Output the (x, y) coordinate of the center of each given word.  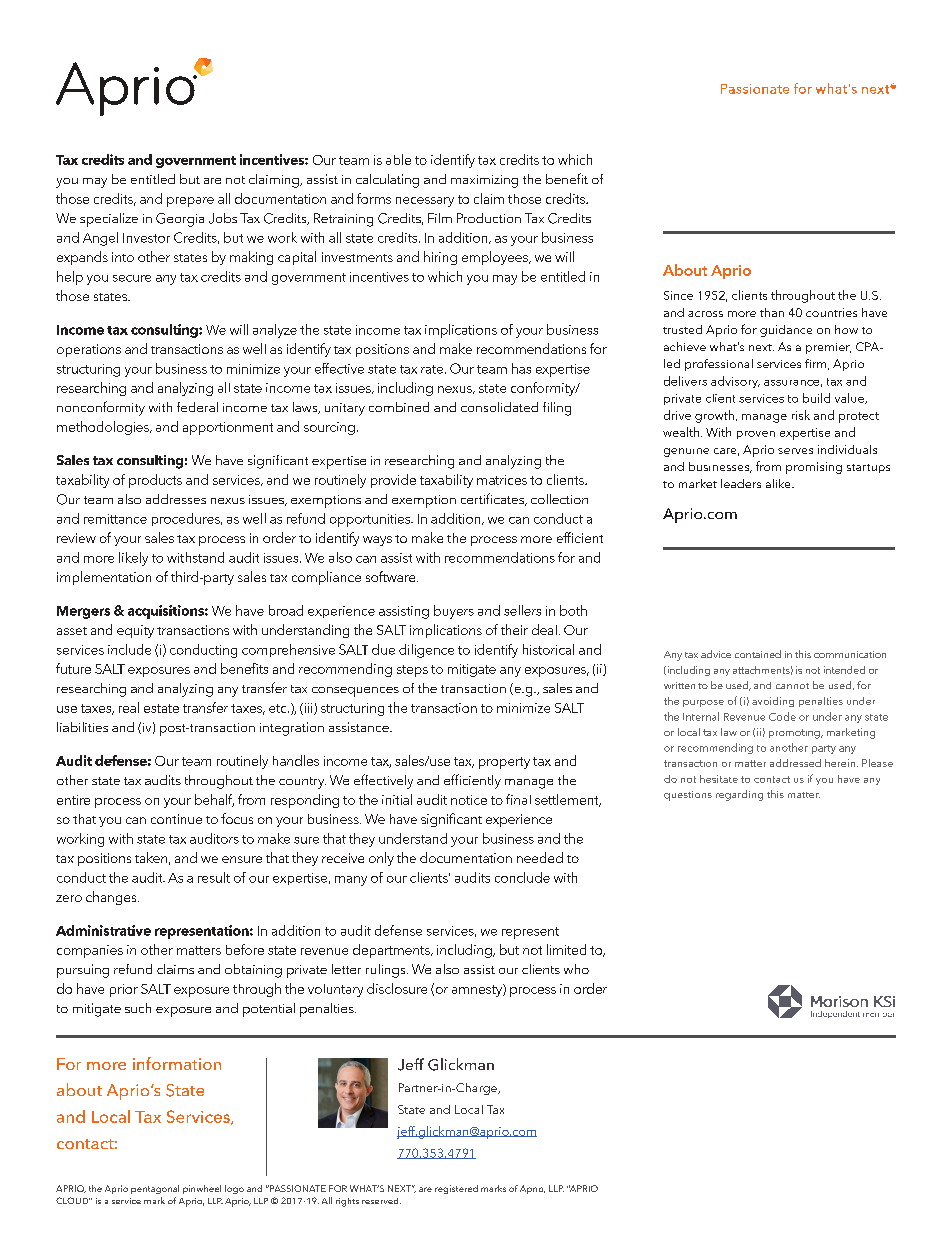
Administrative (103, 930)
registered (456, 1189)
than (772, 312)
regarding (739, 795)
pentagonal (155, 1189)
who (576, 969)
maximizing (484, 181)
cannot (792, 686)
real (129, 707)
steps (412, 671)
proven (756, 435)
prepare (190, 202)
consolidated (499, 407)
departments (392, 951)
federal (197, 407)
